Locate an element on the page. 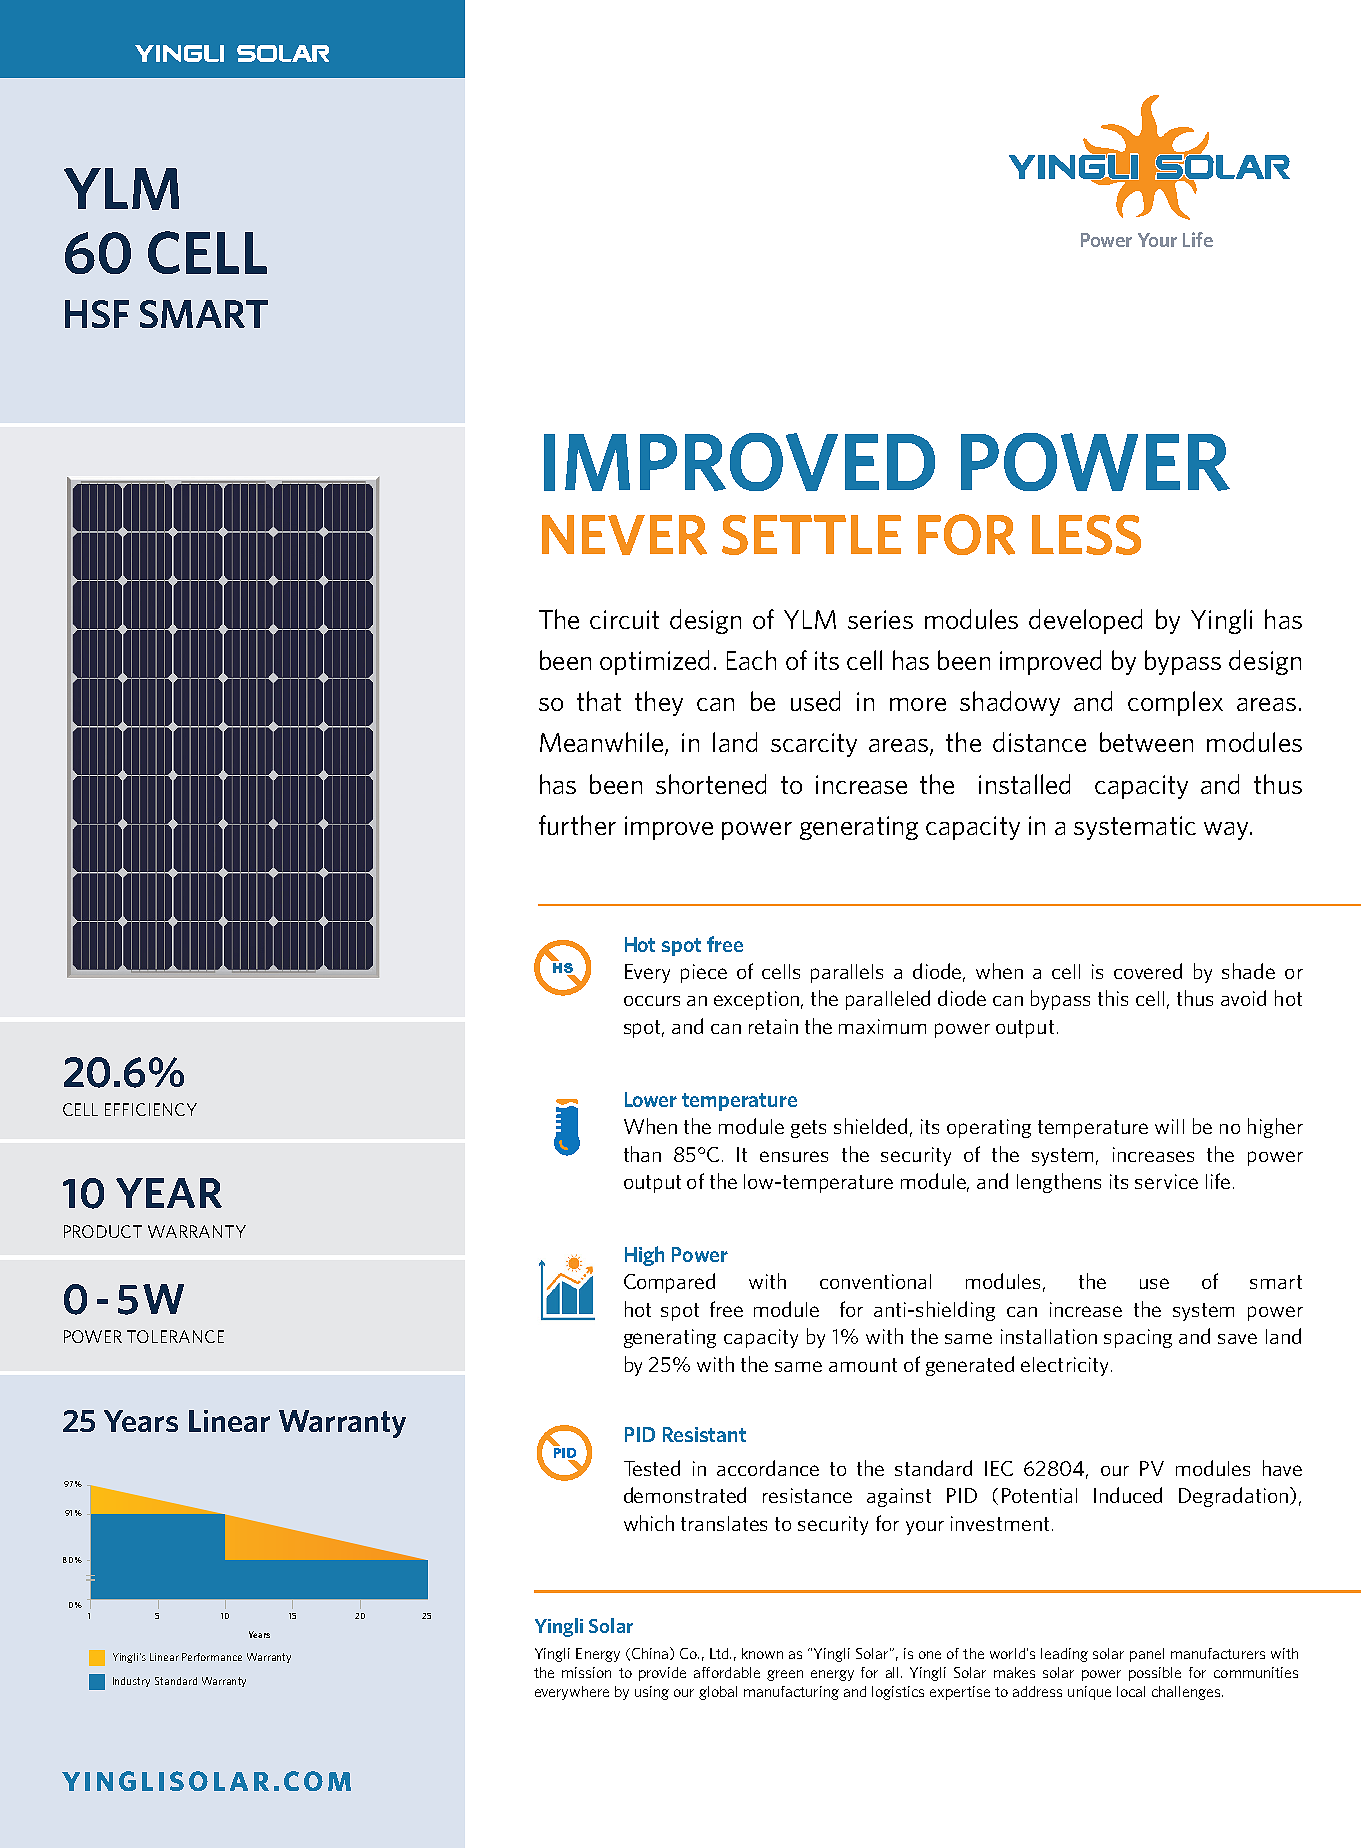  NEVER is located at coordinates (624, 535).
